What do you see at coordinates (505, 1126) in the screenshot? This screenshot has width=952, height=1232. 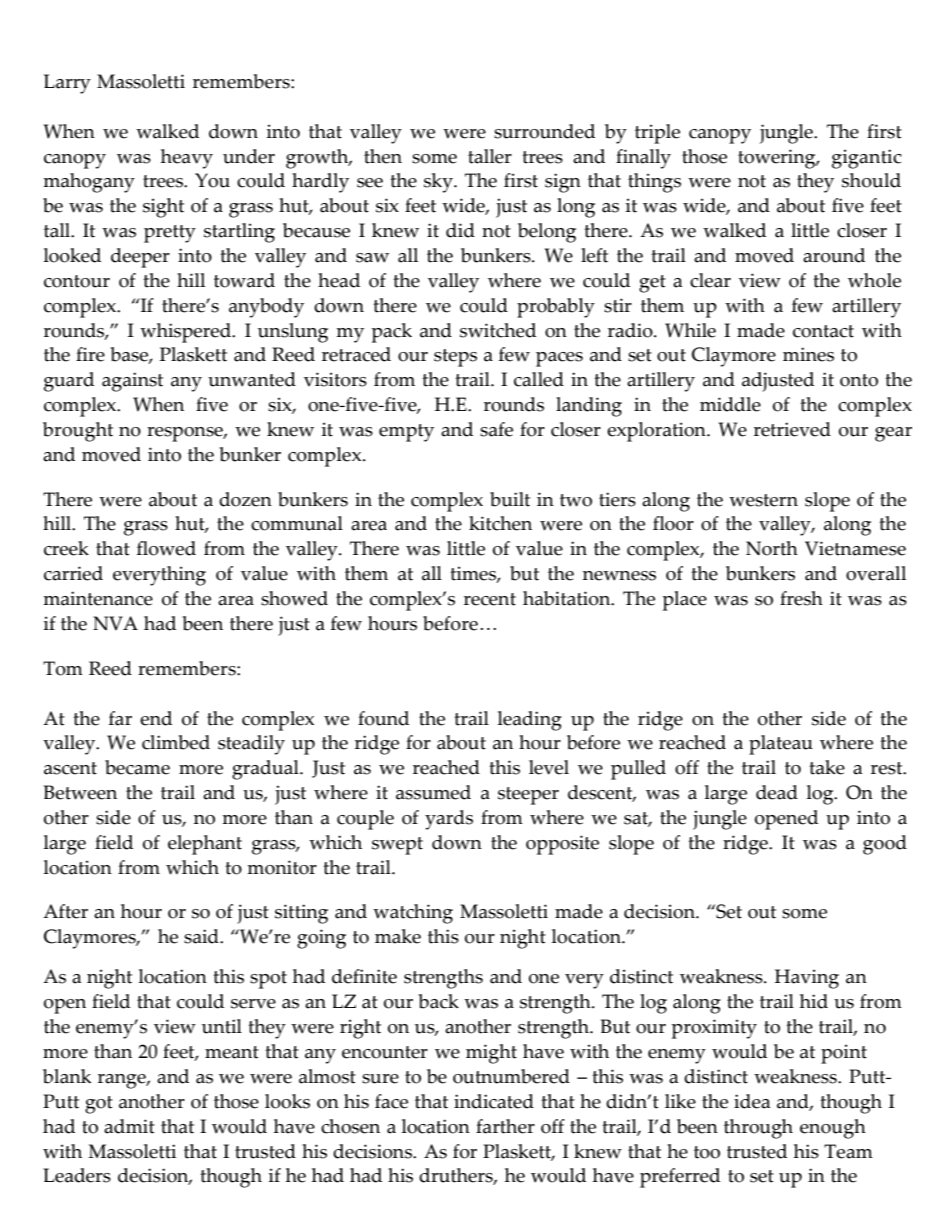 I see `farther` at bounding box center [505, 1126].
